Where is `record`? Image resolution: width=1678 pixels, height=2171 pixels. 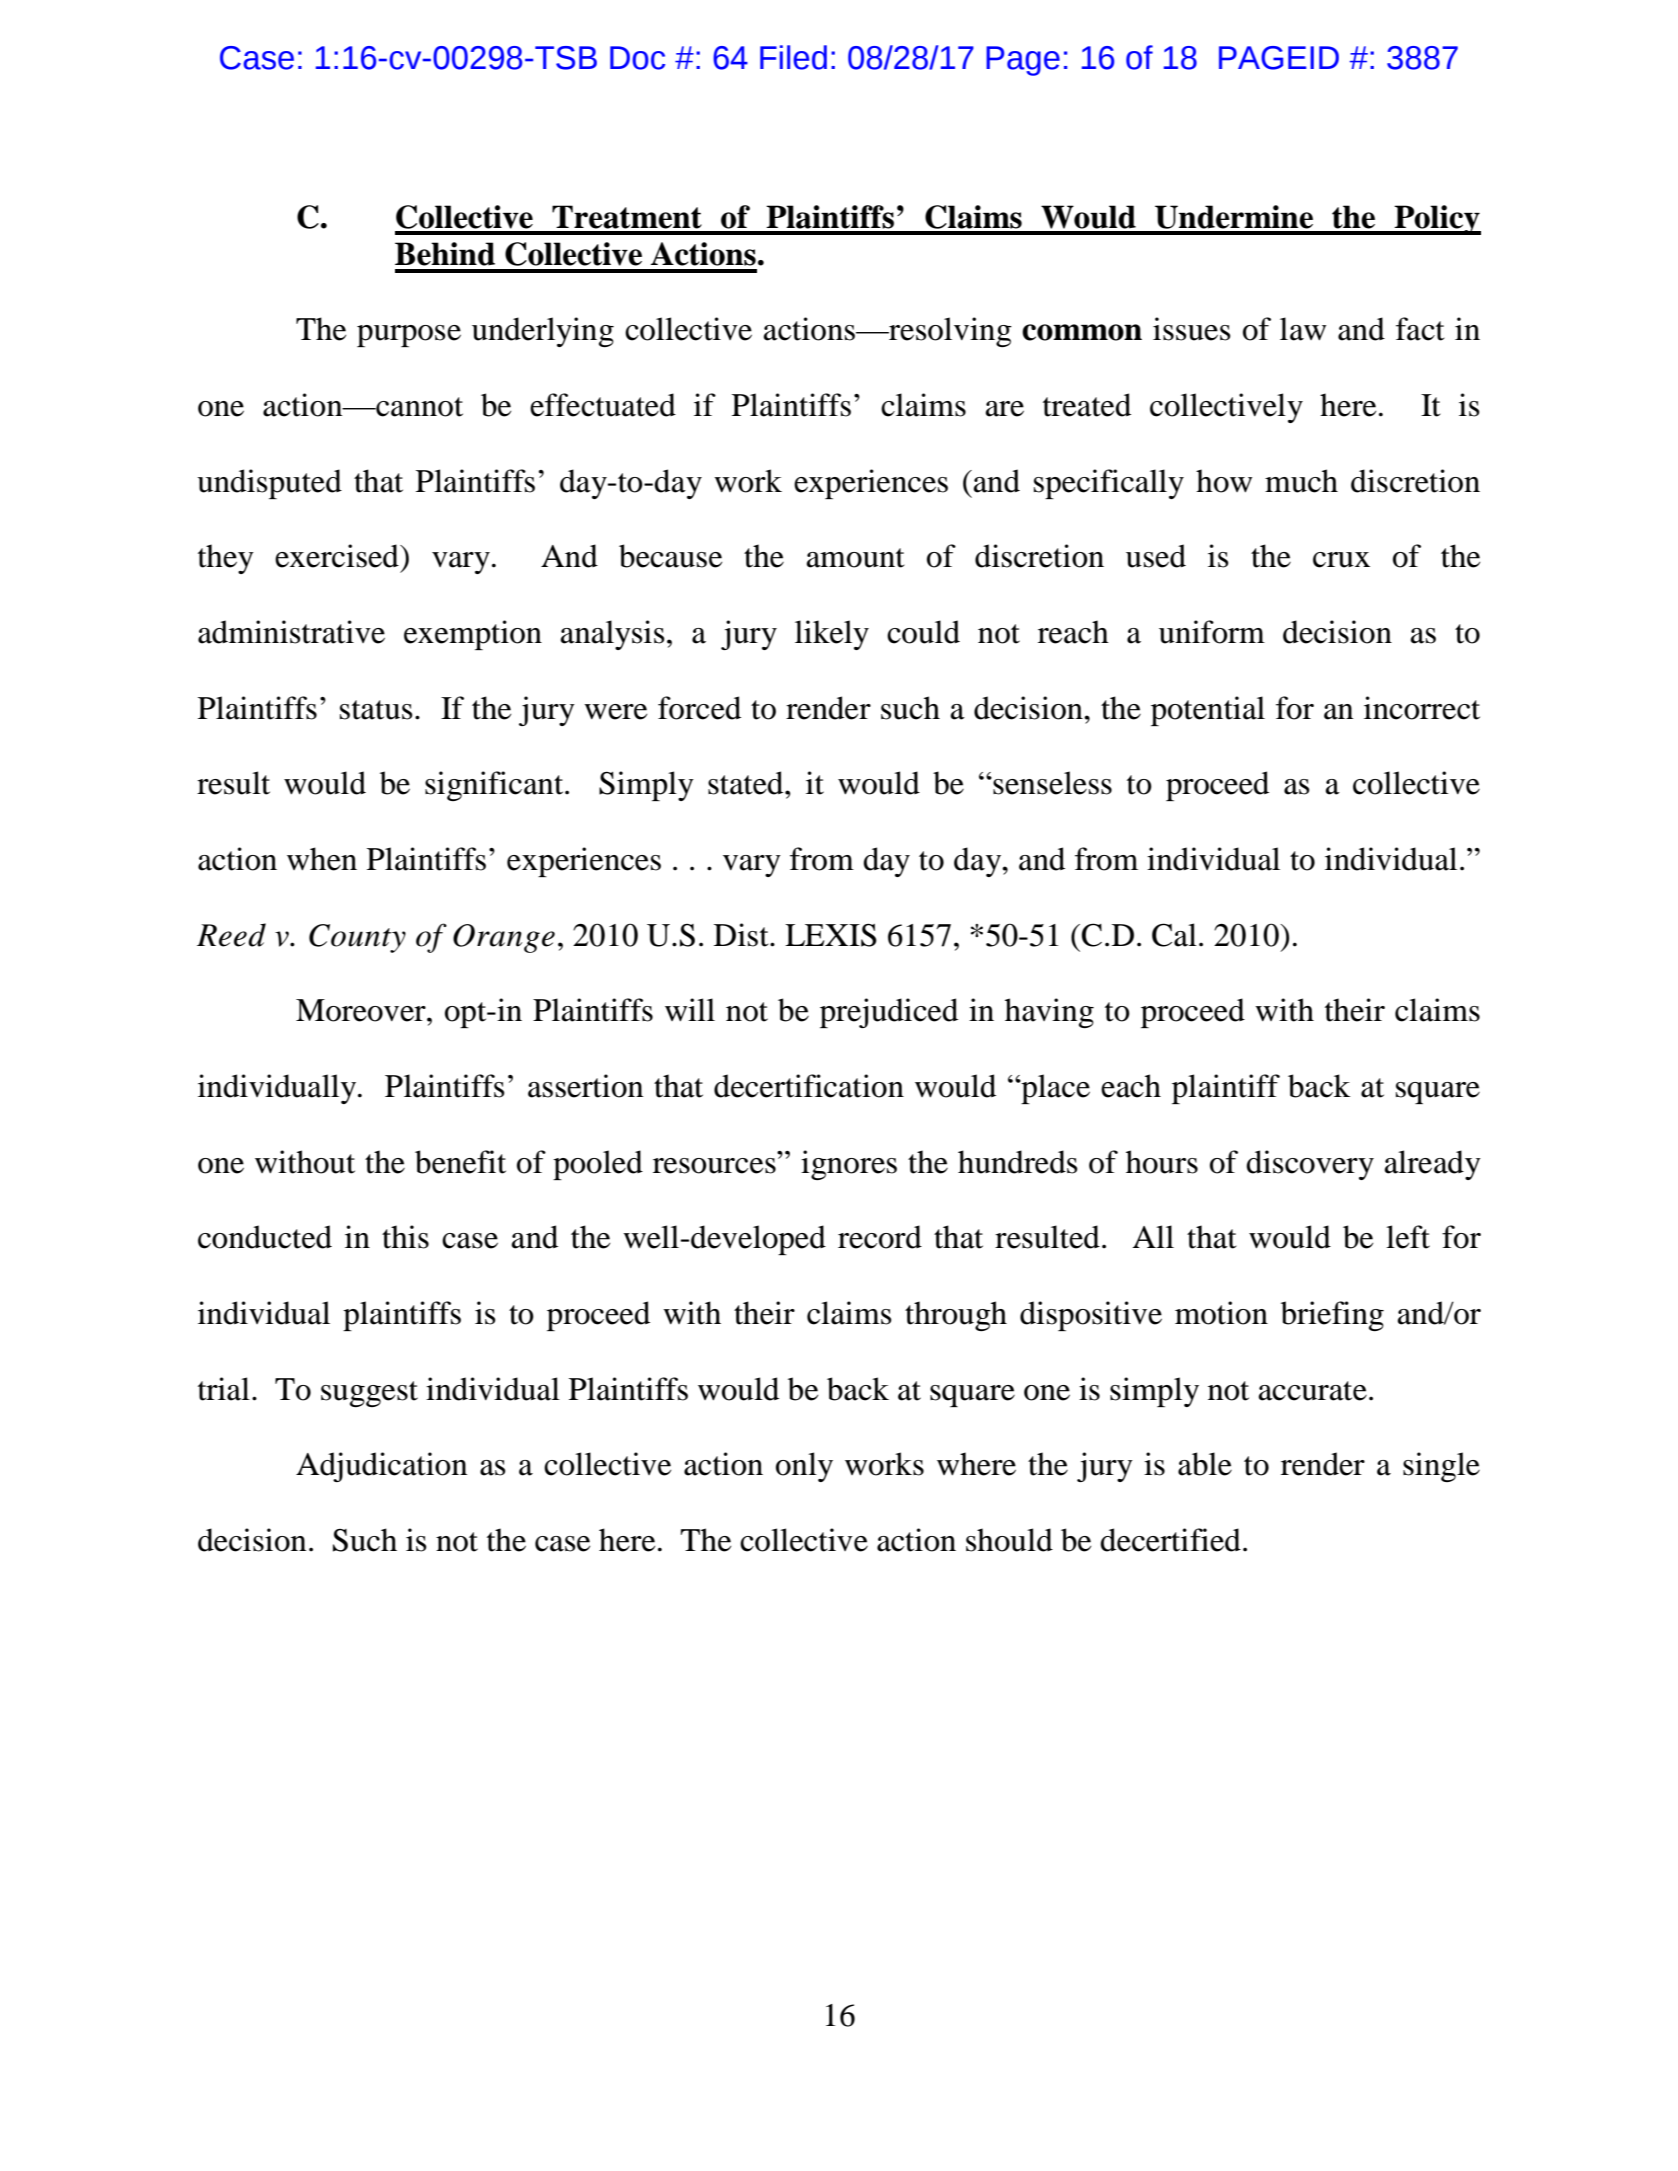 record is located at coordinates (880, 1237).
